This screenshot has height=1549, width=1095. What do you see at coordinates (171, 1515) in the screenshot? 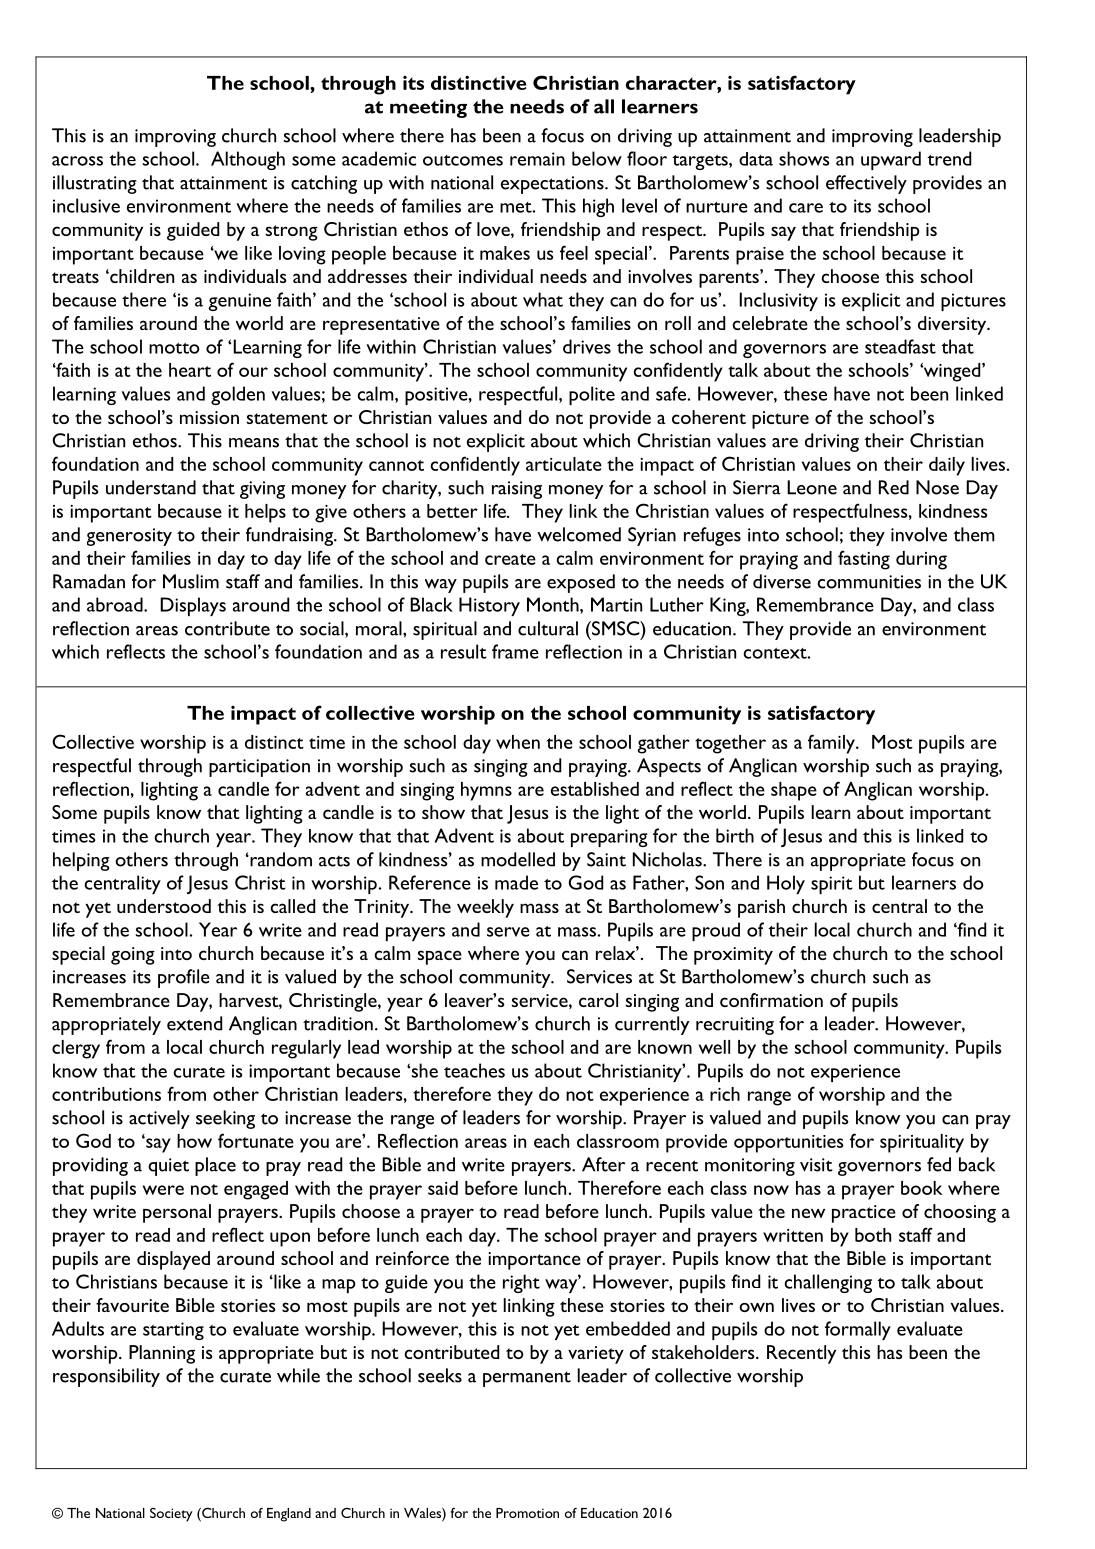
I see `Society` at bounding box center [171, 1515].
